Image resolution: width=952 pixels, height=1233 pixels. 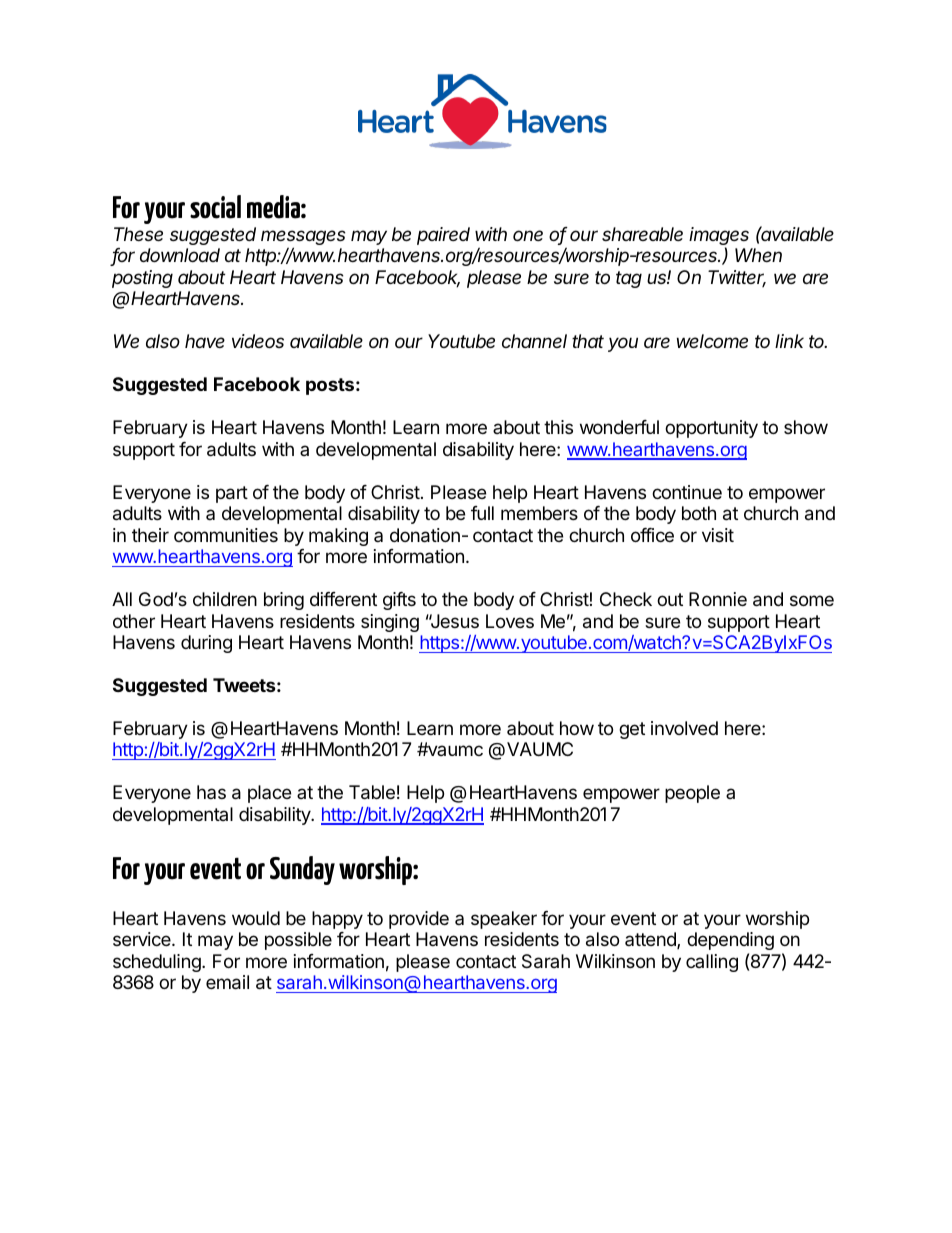 I want to click on paired, so click(x=443, y=236).
